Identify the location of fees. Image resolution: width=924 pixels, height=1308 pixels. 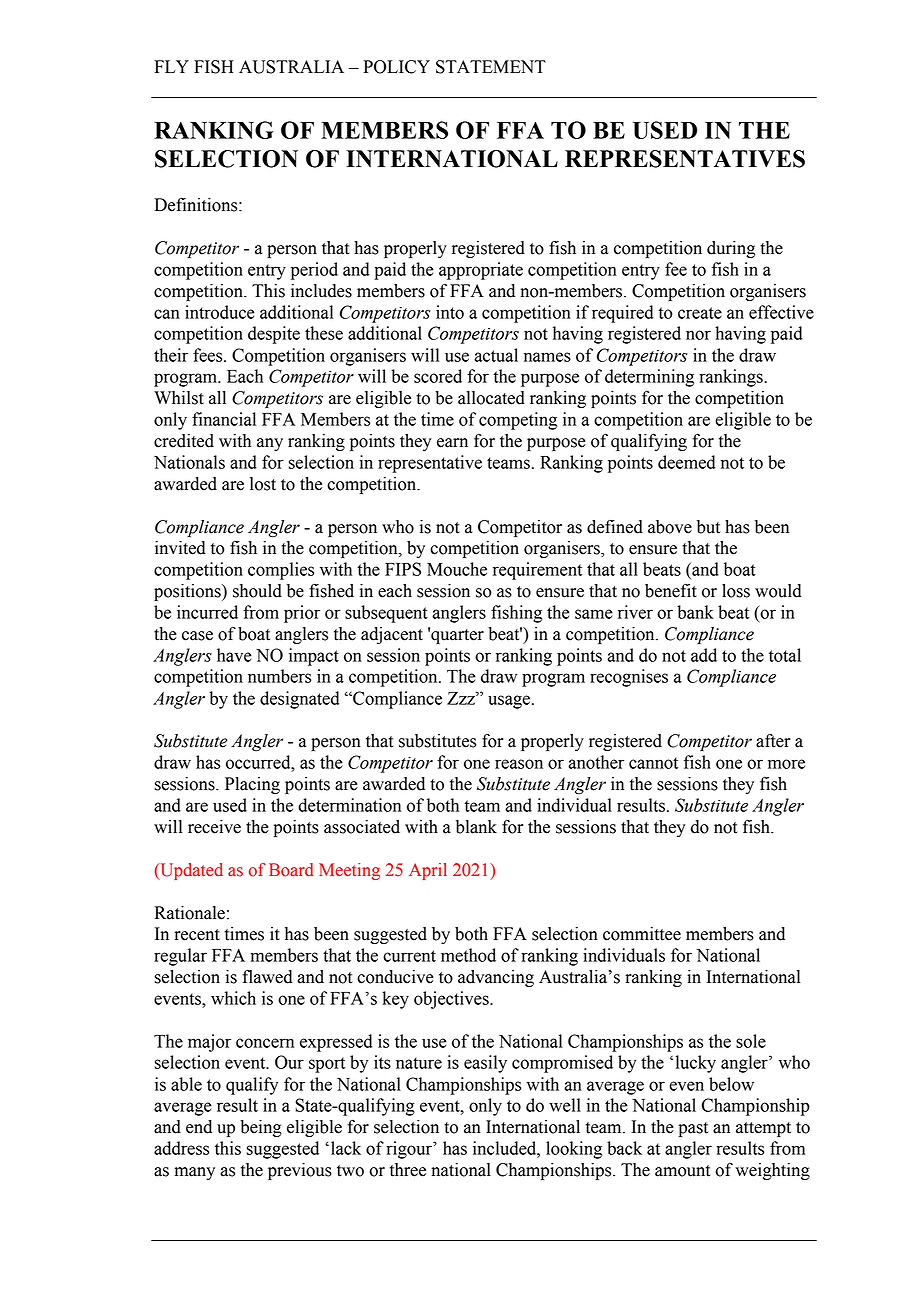
(209, 355).
